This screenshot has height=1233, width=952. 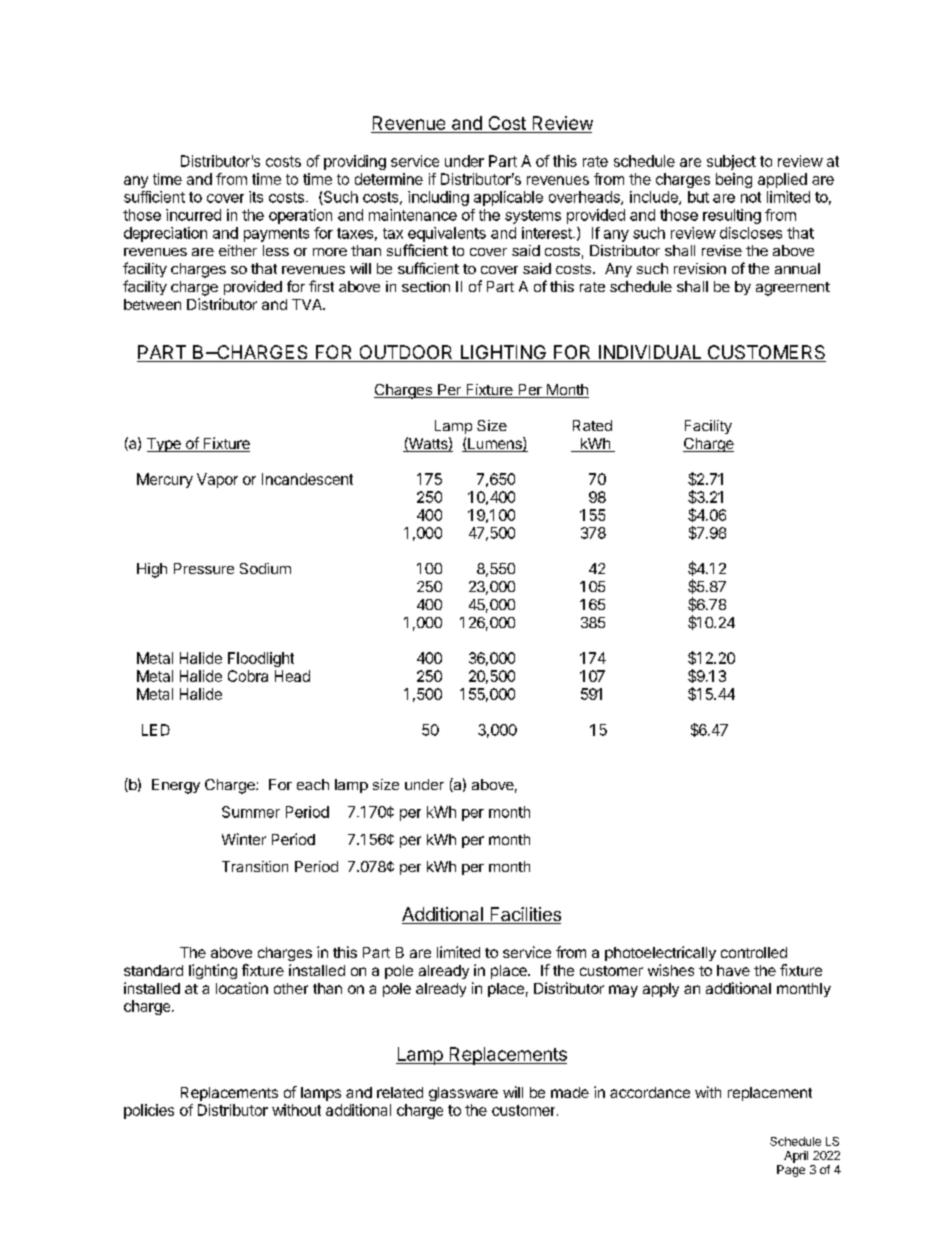 What do you see at coordinates (307, 479) in the screenshot?
I see `Incandescent` at bounding box center [307, 479].
